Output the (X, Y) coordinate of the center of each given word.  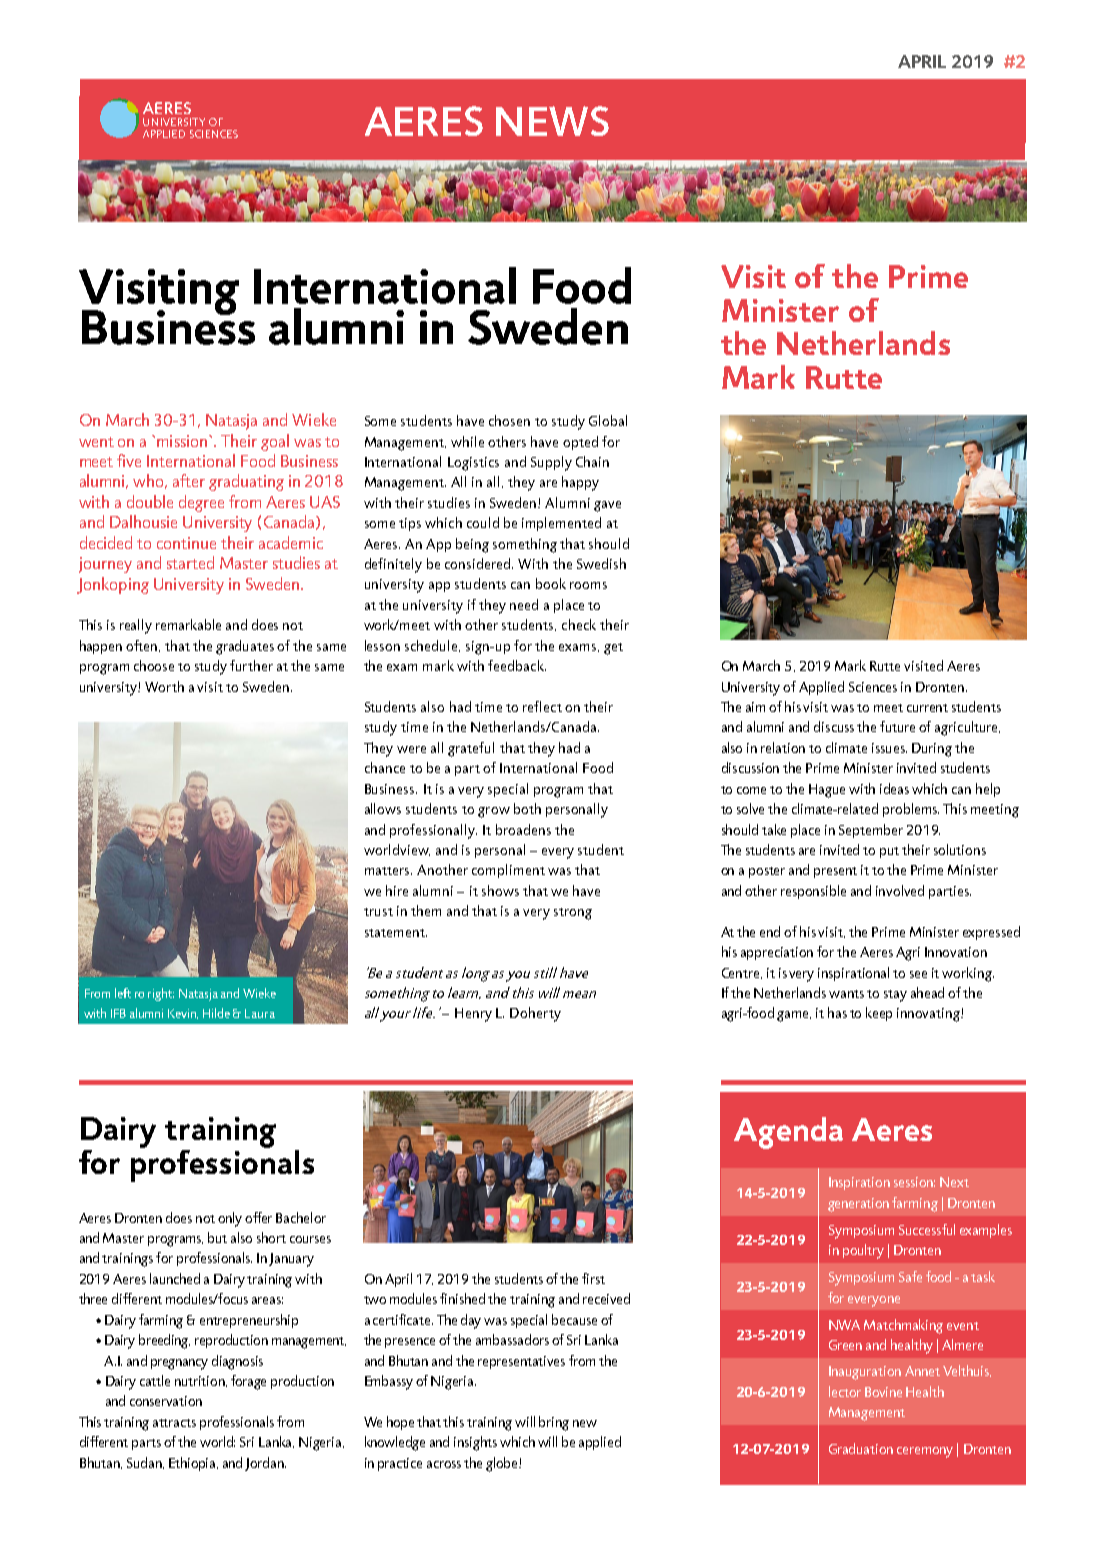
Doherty (535, 1014)
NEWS (552, 121)
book (551, 583)
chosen (509, 420)
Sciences (873, 687)
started (190, 562)
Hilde (216, 1013)
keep (879, 1014)
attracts (174, 1423)
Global (608, 420)
